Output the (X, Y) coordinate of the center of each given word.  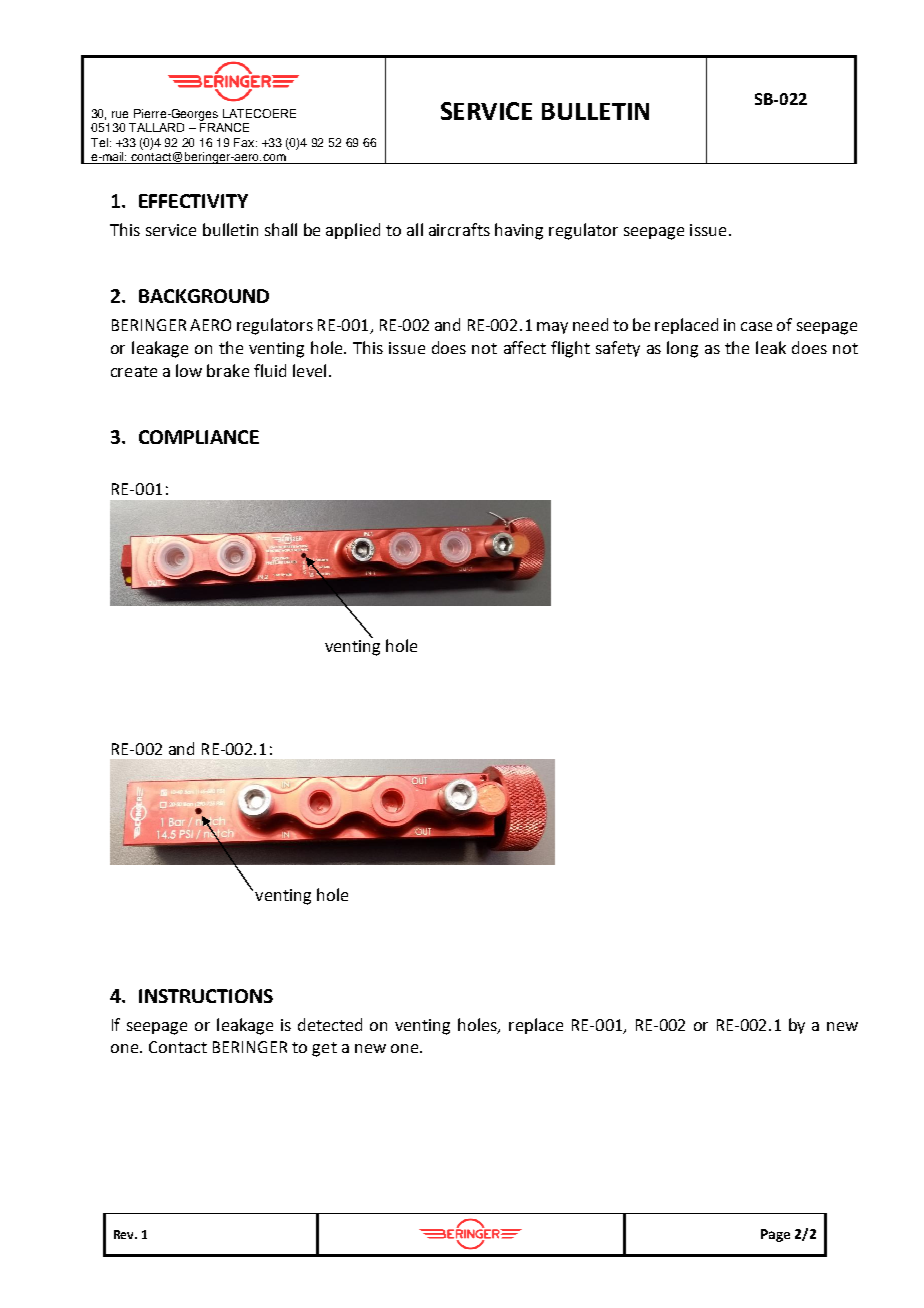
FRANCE (224, 127)
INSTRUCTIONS (206, 996)
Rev (125, 1234)
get (324, 1049)
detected (330, 1024)
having (519, 231)
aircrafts (459, 229)
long (682, 349)
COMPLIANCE (199, 437)
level (309, 370)
